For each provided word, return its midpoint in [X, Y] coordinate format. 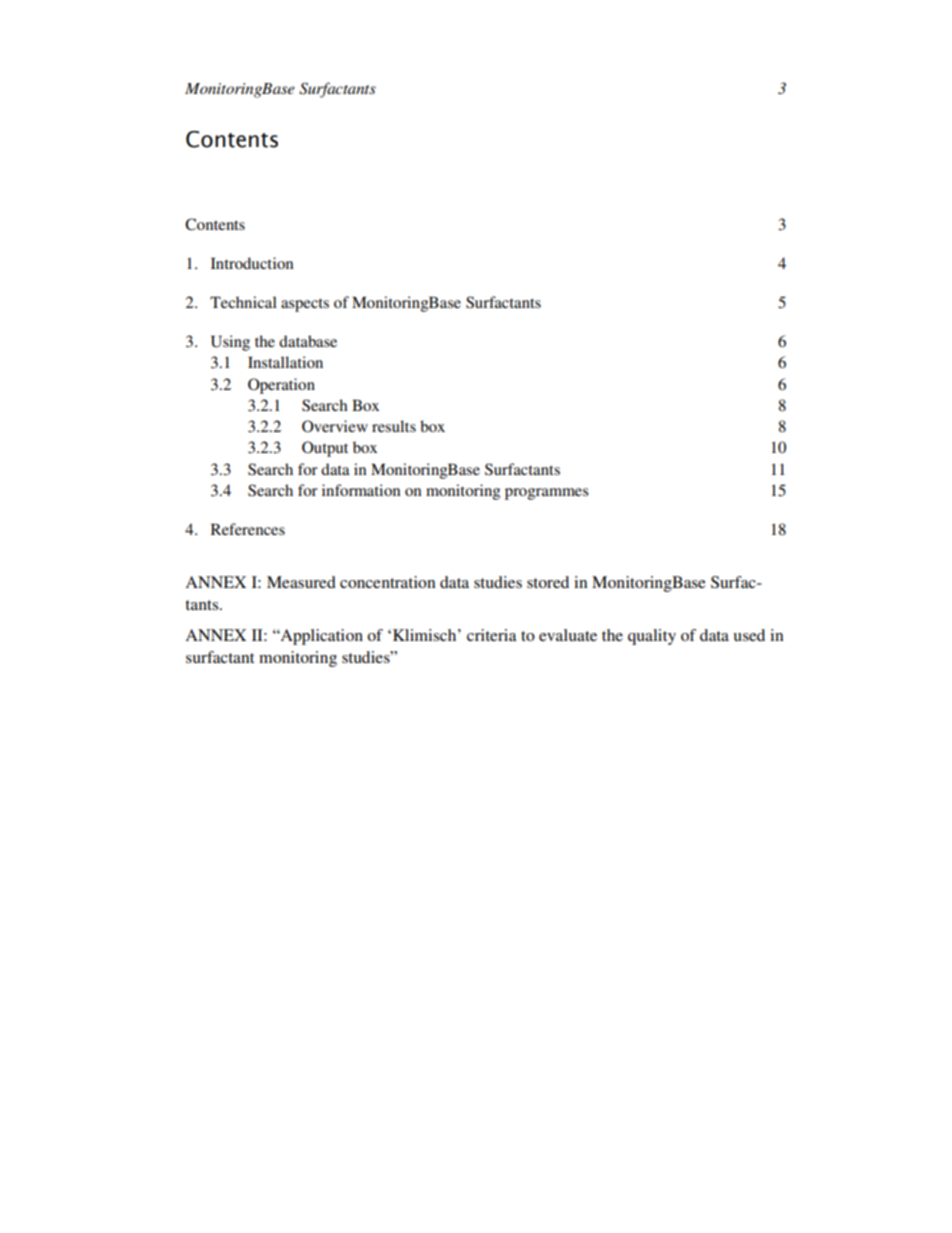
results [394, 426]
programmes [547, 494]
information [361, 490]
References [248, 529]
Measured [301, 582]
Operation [281, 386]
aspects [305, 305]
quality [652, 637]
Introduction [252, 263]
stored [548, 582]
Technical [243, 302]
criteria [492, 635]
